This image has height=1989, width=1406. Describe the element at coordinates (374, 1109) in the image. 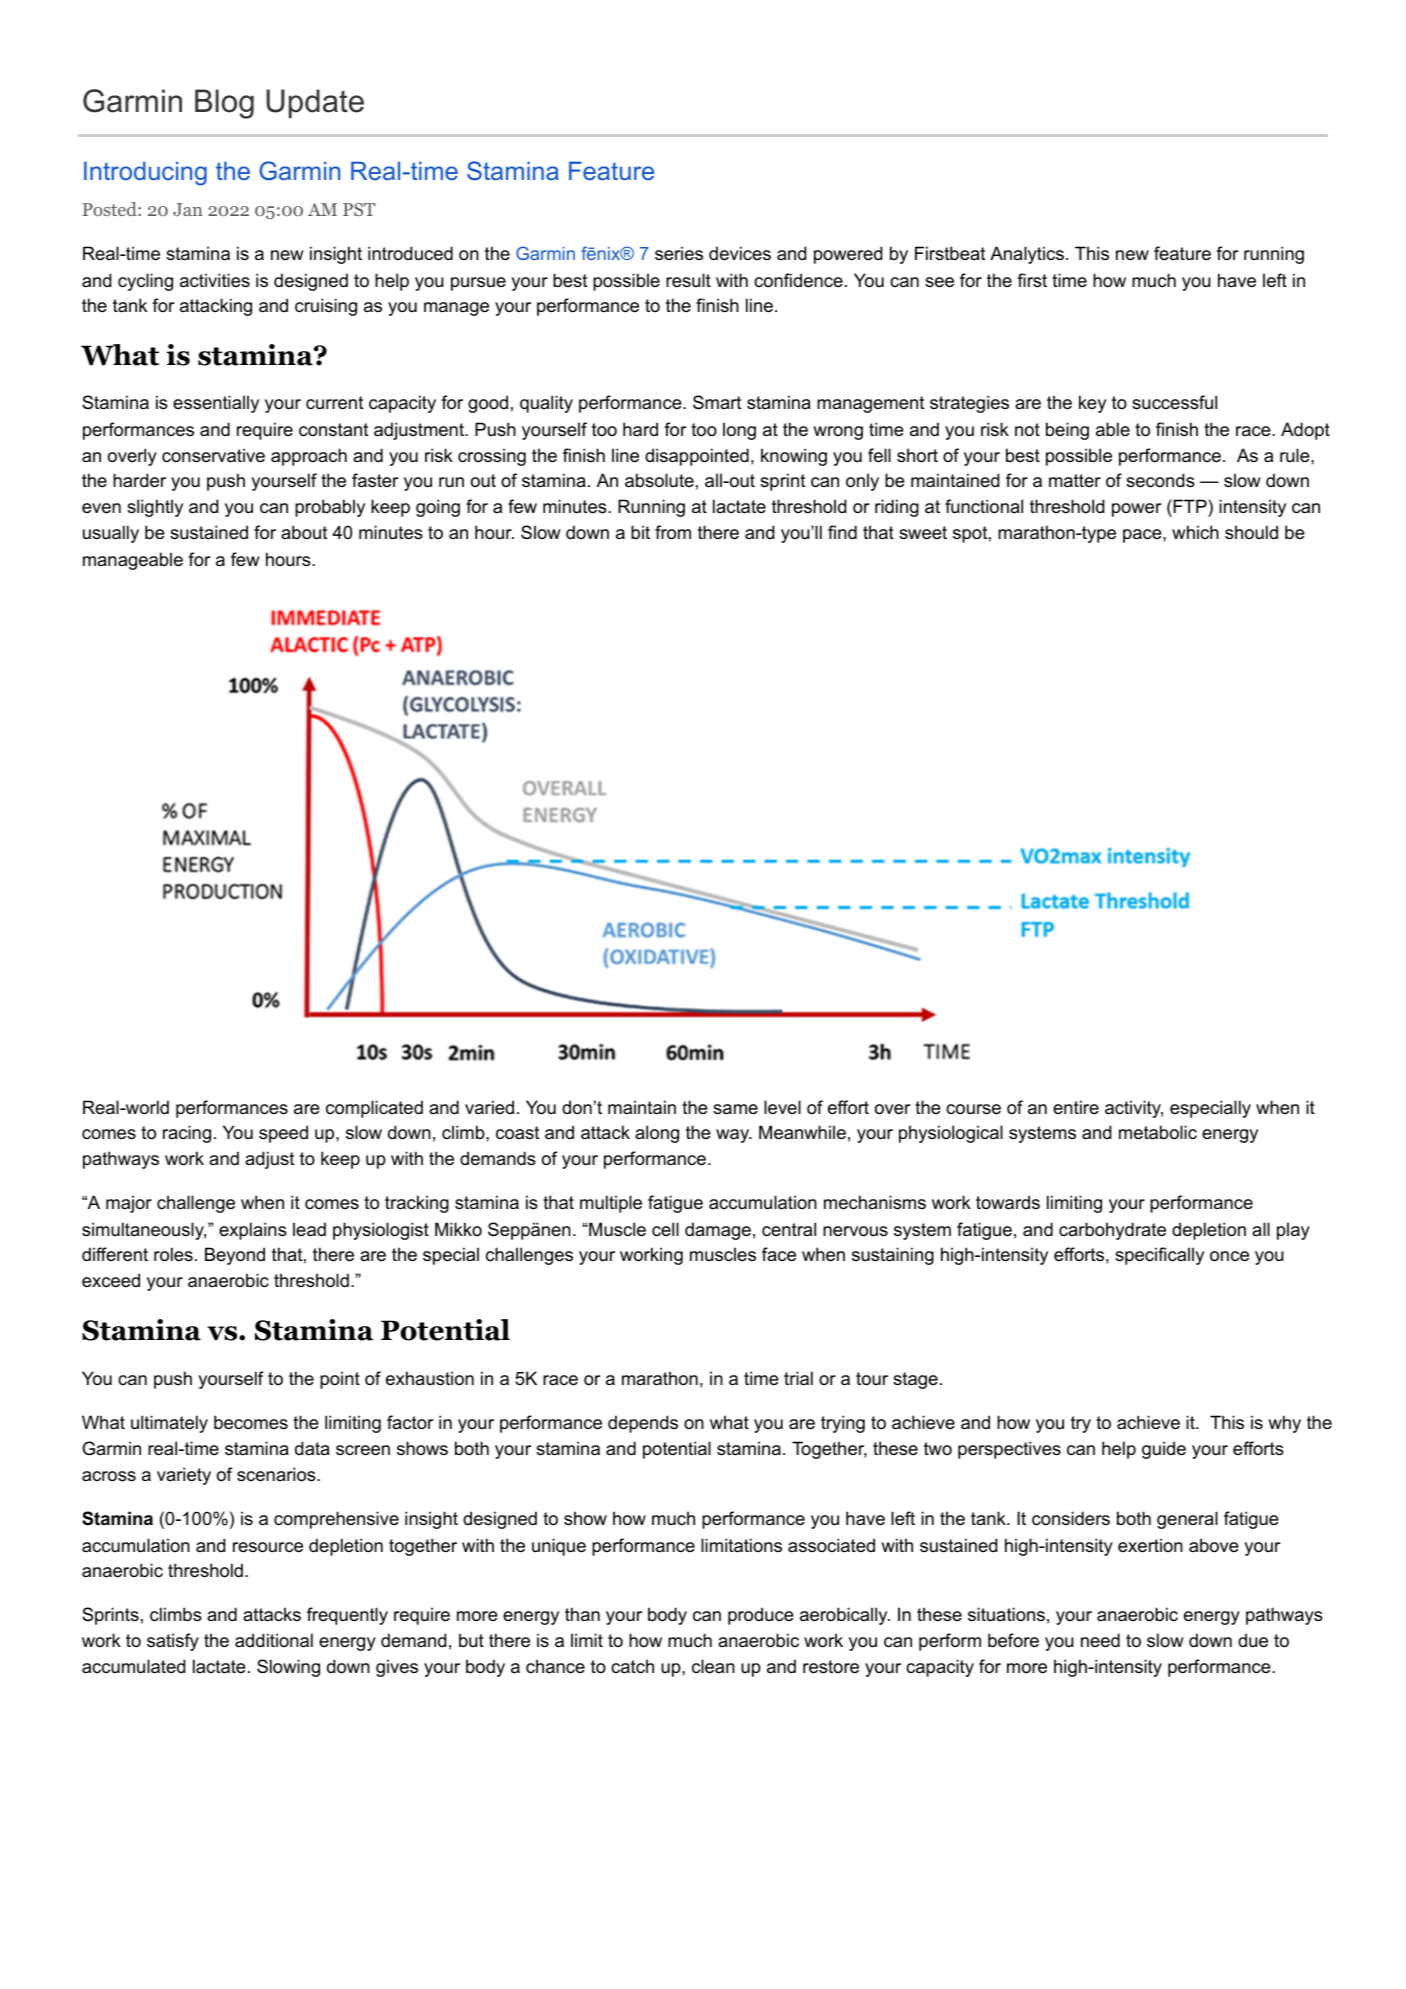

I see `complicated` at that location.
